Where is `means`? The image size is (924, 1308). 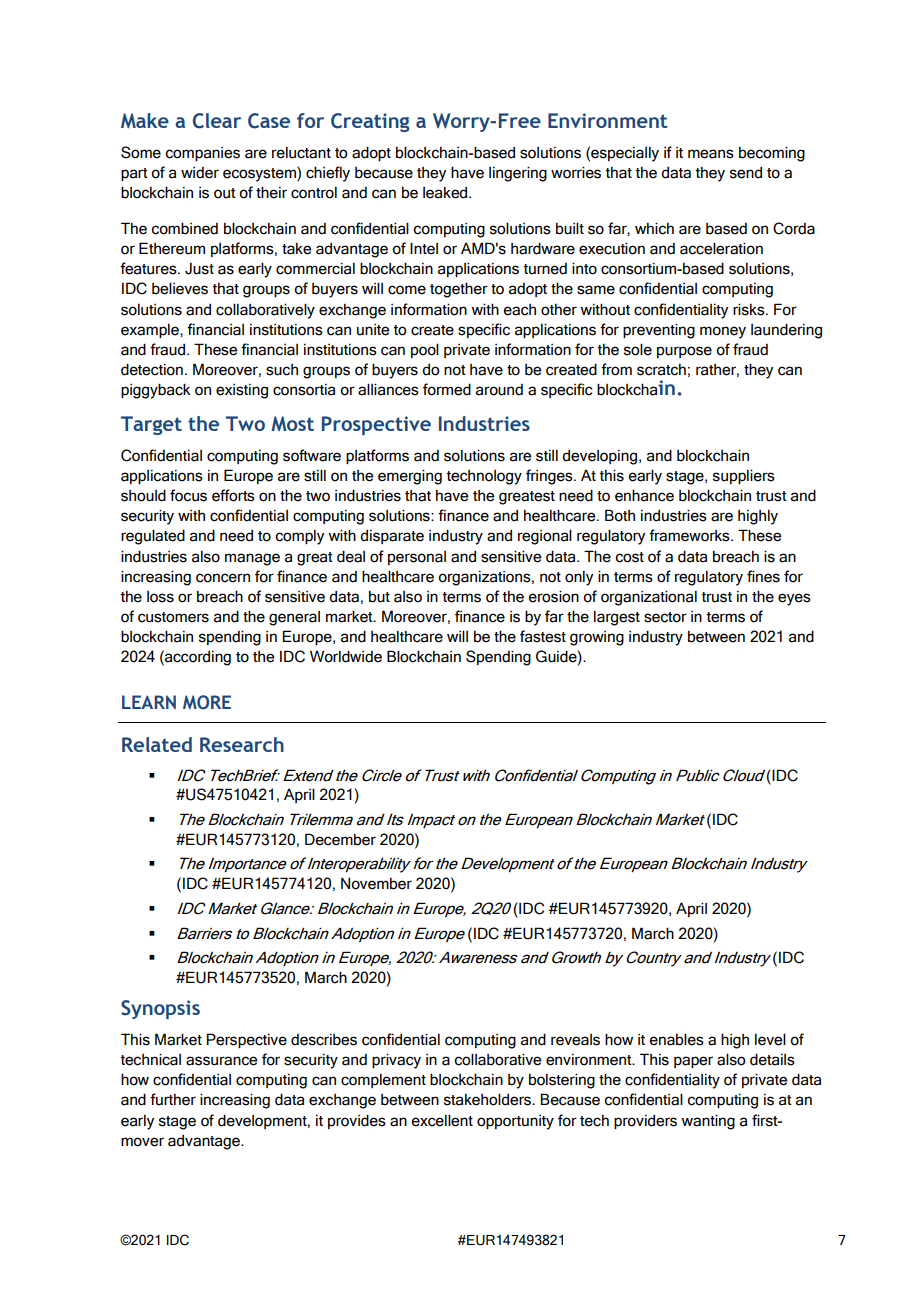
means is located at coordinates (711, 154).
